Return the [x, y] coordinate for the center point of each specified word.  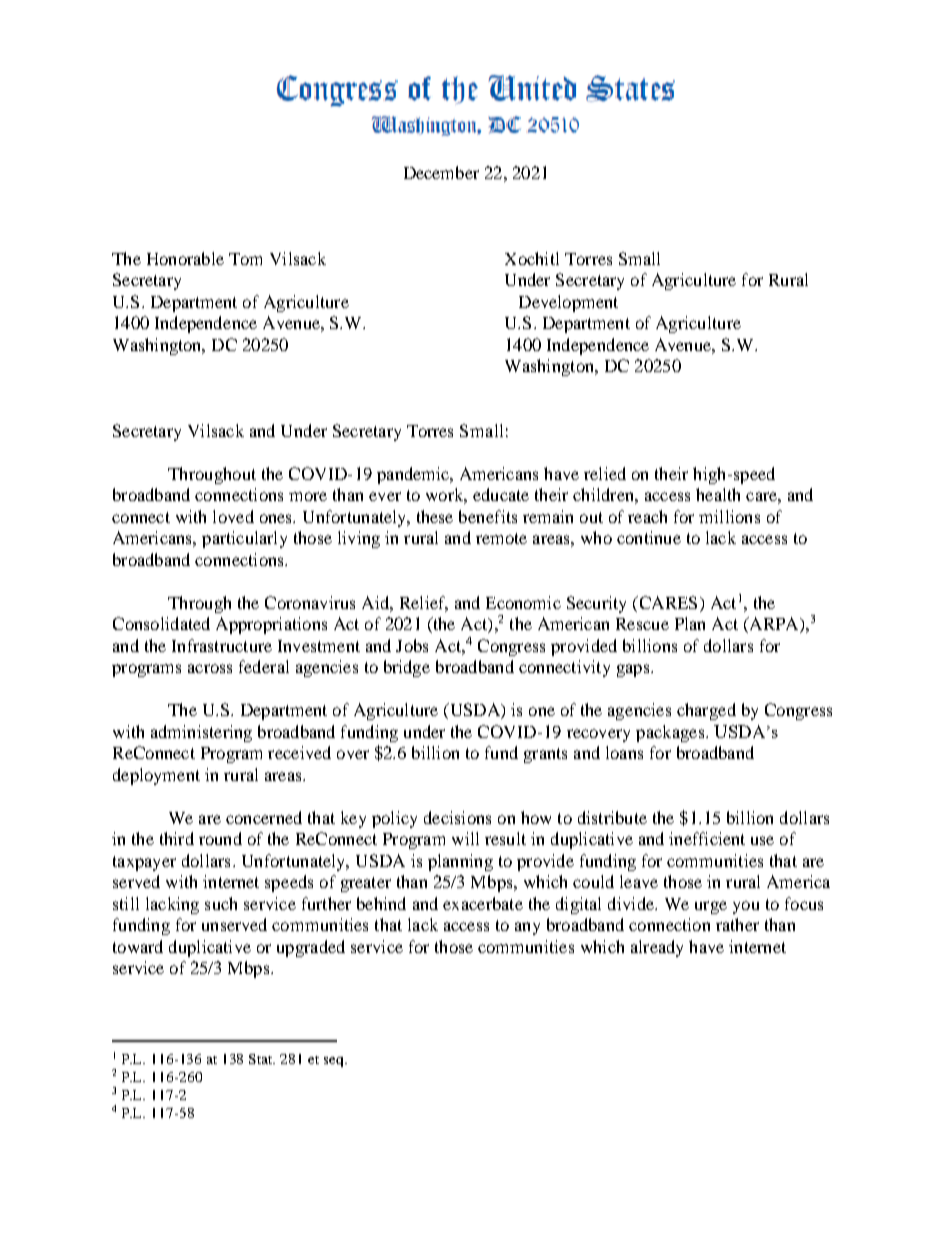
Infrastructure [222, 645]
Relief [424, 603]
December [441, 172]
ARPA [774, 625]
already [657, 948]
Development [568, 303]
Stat [262, 1059]
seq [335, 1062]
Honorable [185, 258]
